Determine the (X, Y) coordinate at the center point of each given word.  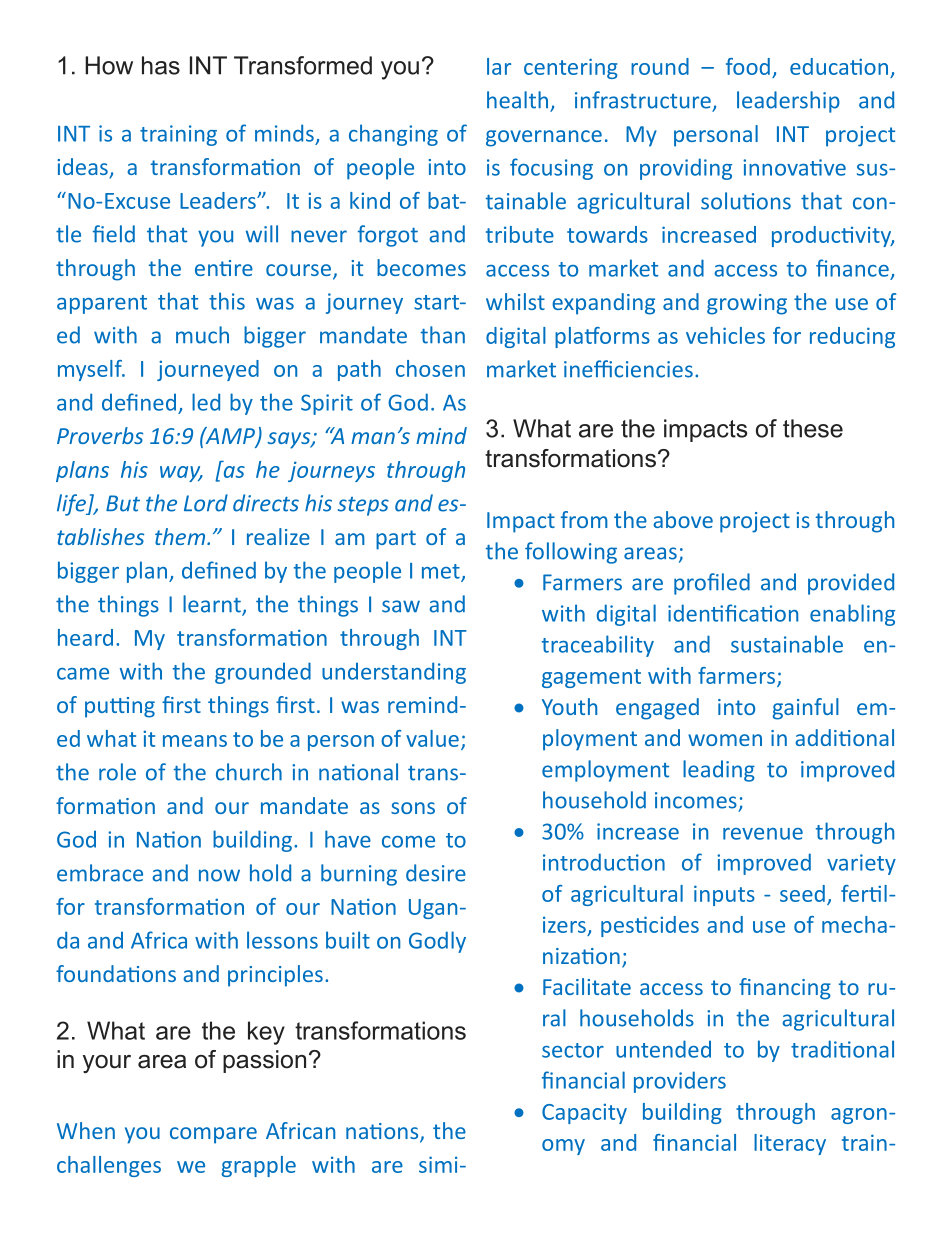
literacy (790, 1144)
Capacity (584, 1113)
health (517, 100)
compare (213, 1135)
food (748, 66)
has (161, 65)
